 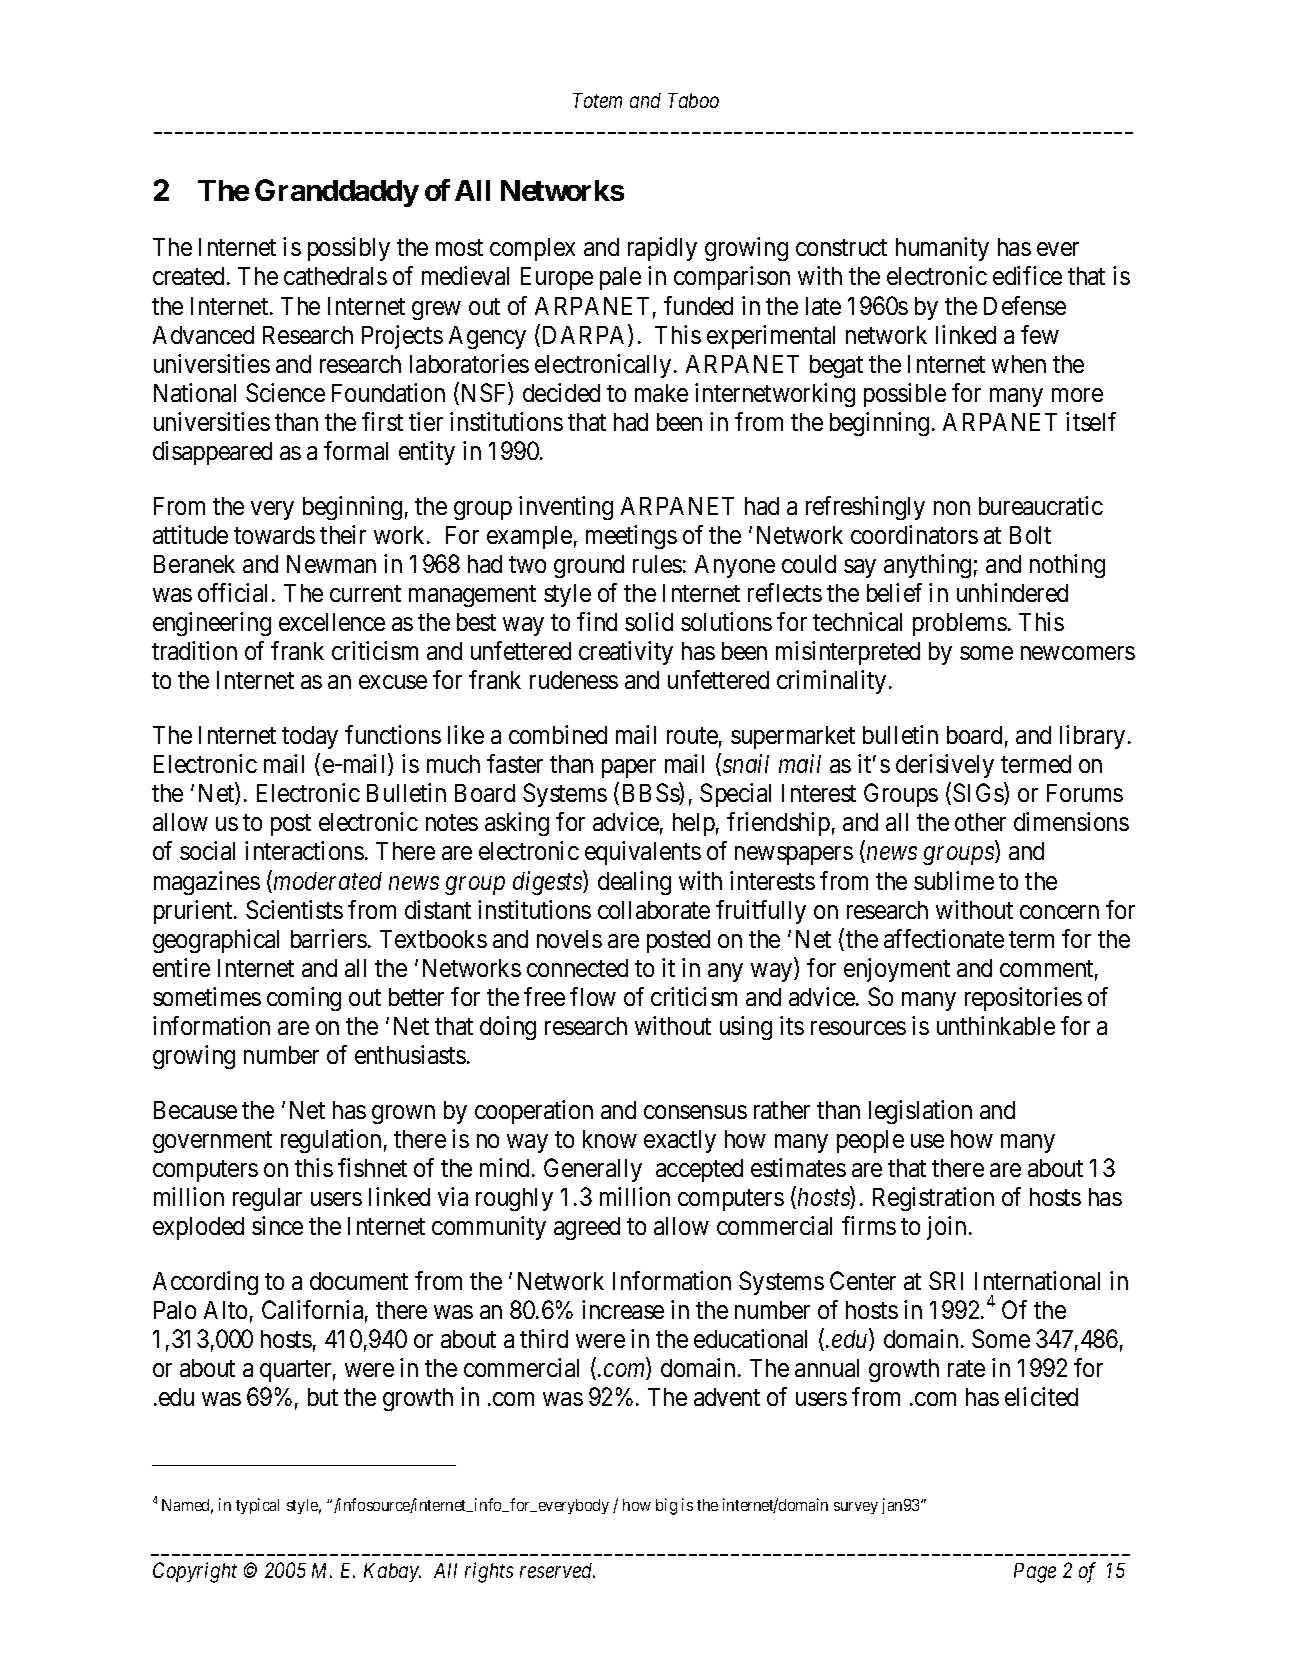 What do you see at coordinates (337, 193) in the image?
I see `Granddaddy` at bounding box center [337, 193].
